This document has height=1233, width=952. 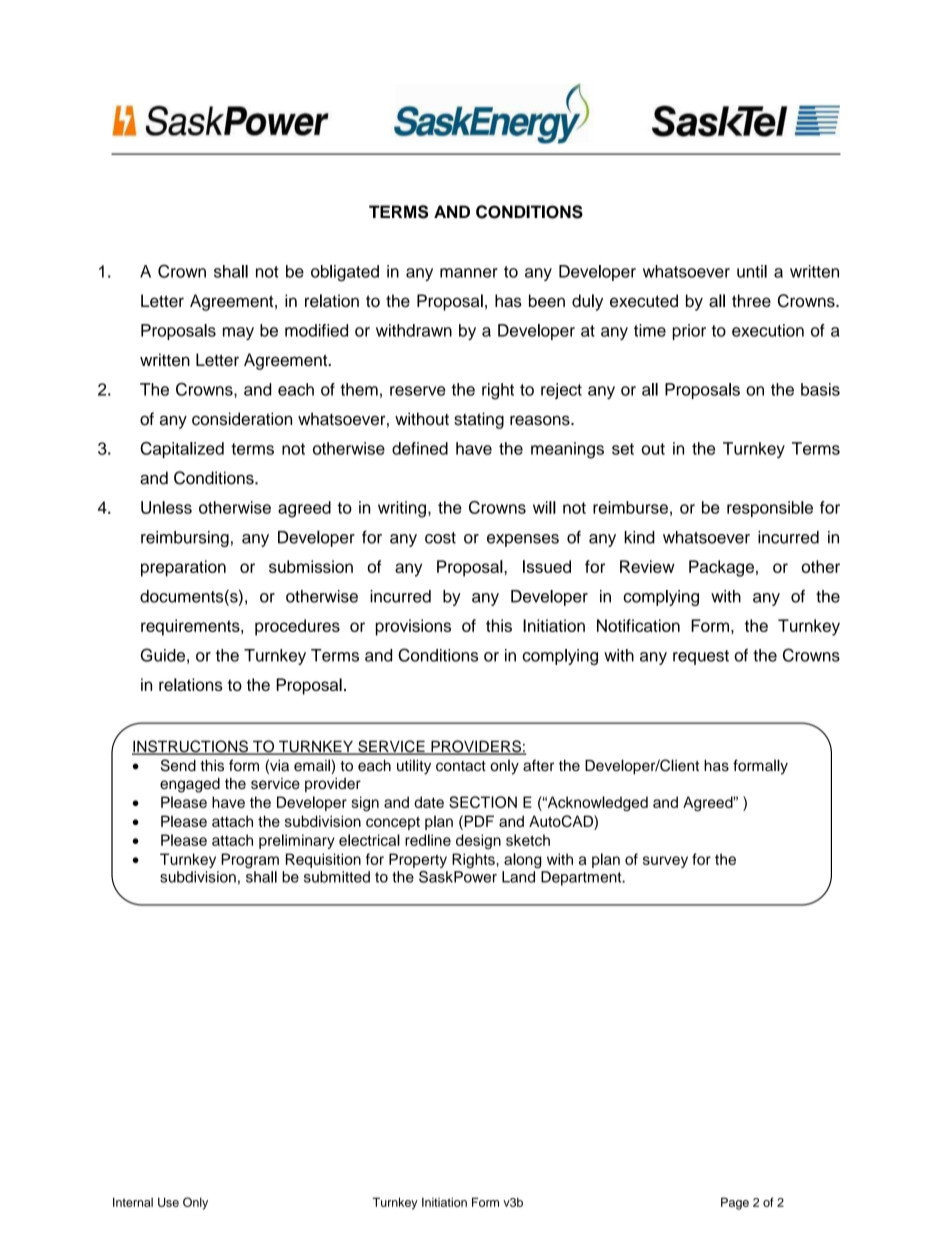 What do you see at coordinates (469, 273) in the document?
I see `manner` at bounding box center [469, 273].
